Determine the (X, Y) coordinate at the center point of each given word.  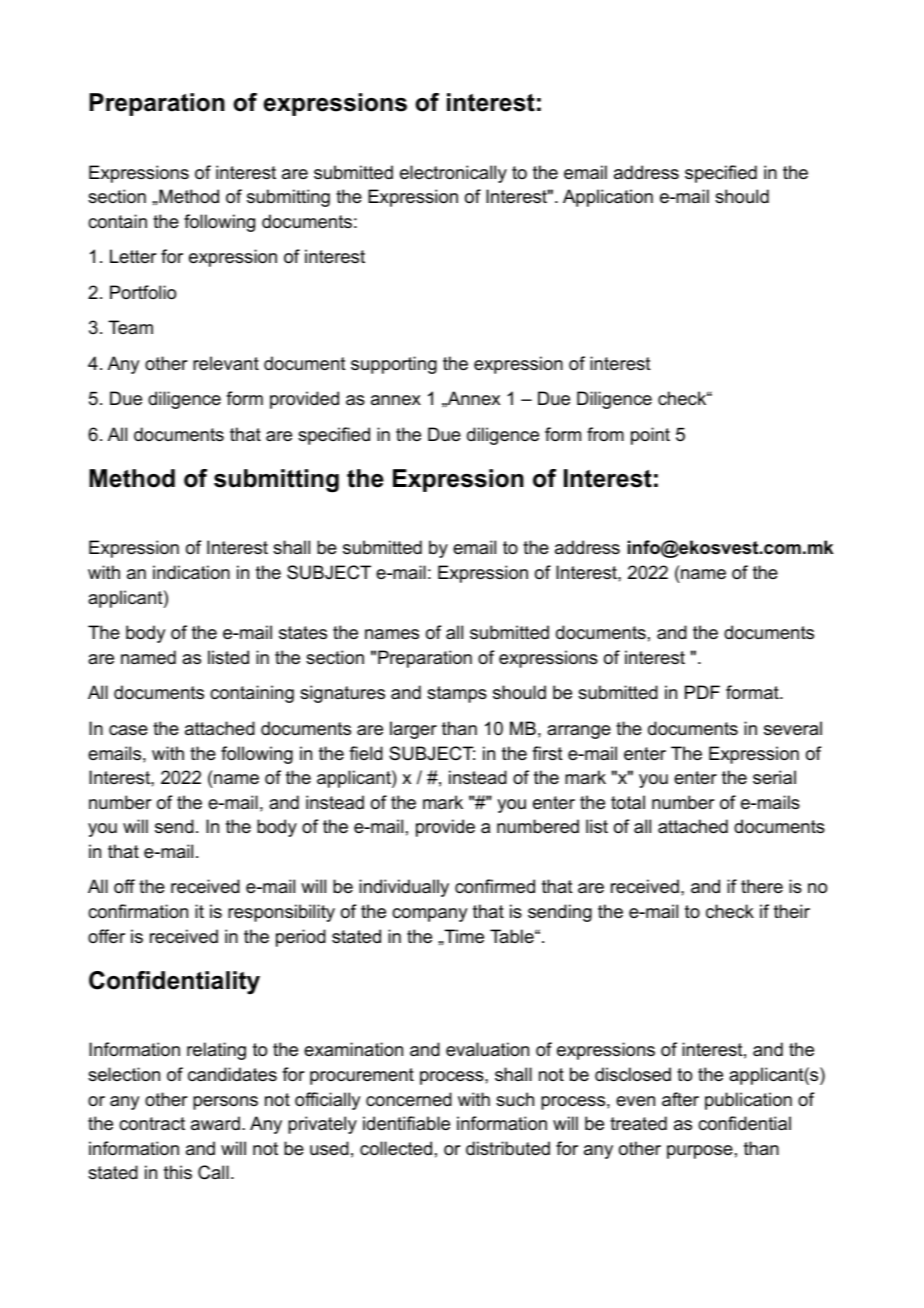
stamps (457, 694)
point (650, 436)
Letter (133, 256)
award (215, 1123)
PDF (702, 692)
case (128, 730)
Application (608, 198)
